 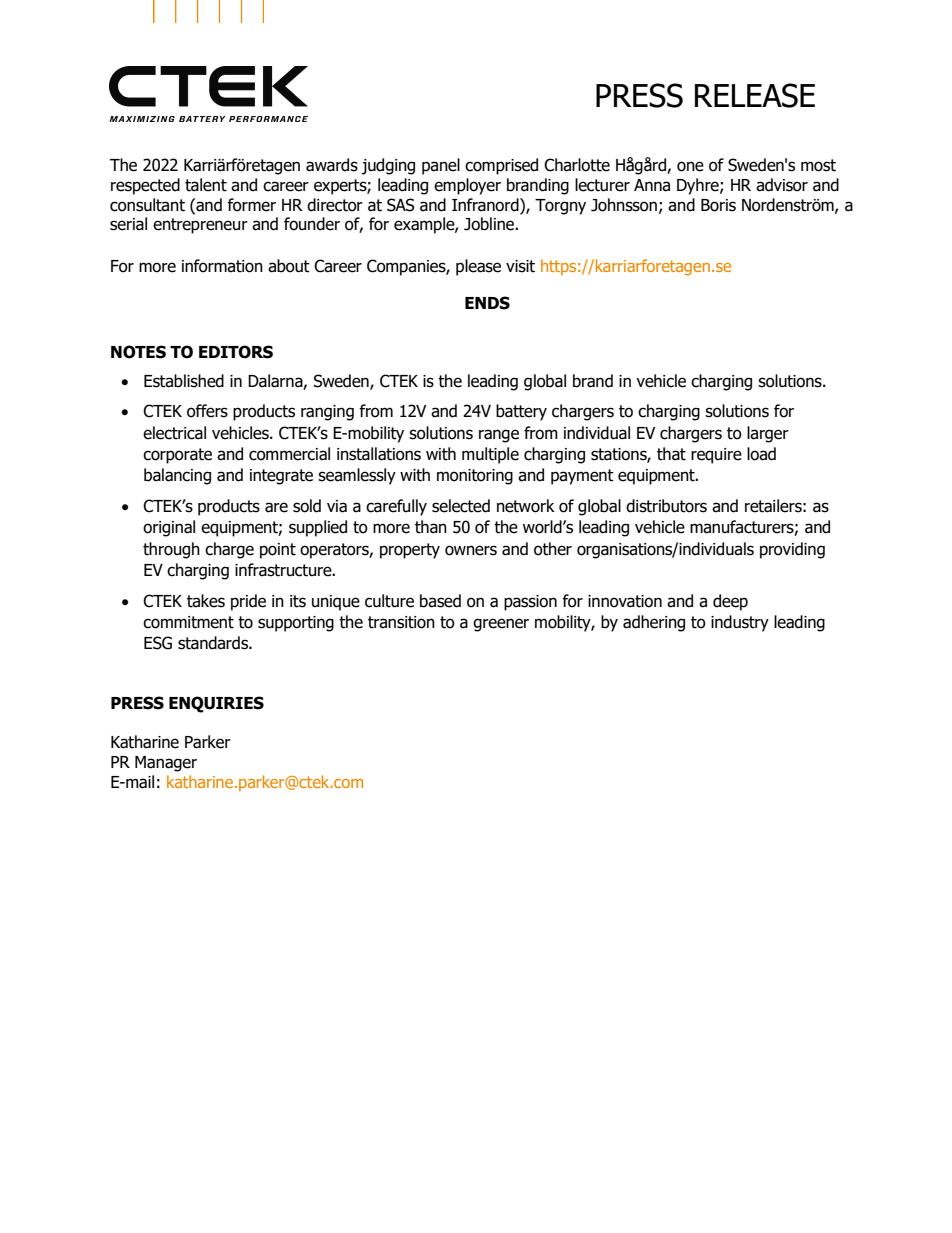 I want to click on Manager, so click(x=166, y=764).
